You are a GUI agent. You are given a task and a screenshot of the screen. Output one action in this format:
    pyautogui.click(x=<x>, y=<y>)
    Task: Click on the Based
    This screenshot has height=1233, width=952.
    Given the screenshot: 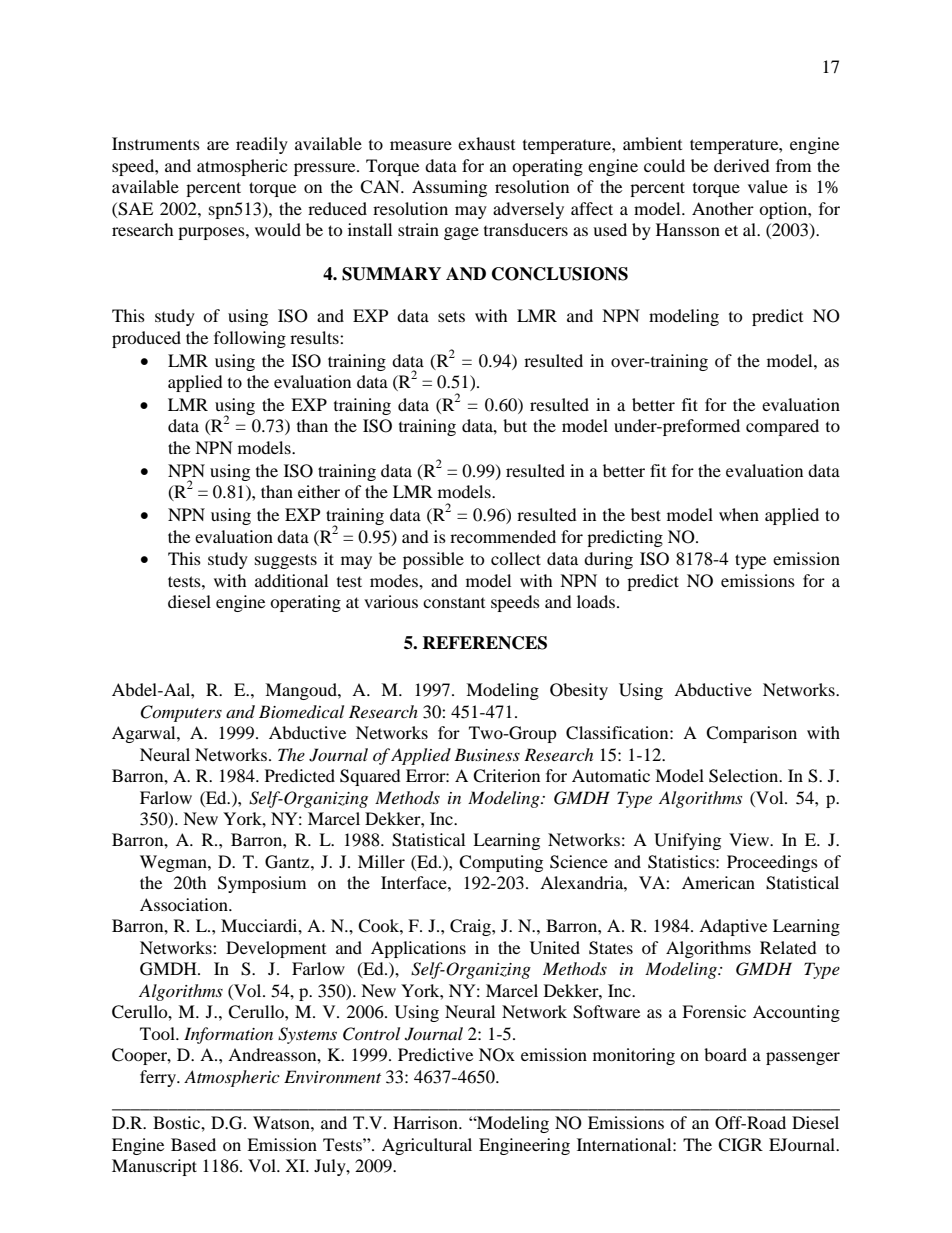 What is the action you would take?
    pyautogui.click(x=193, y=1144)
